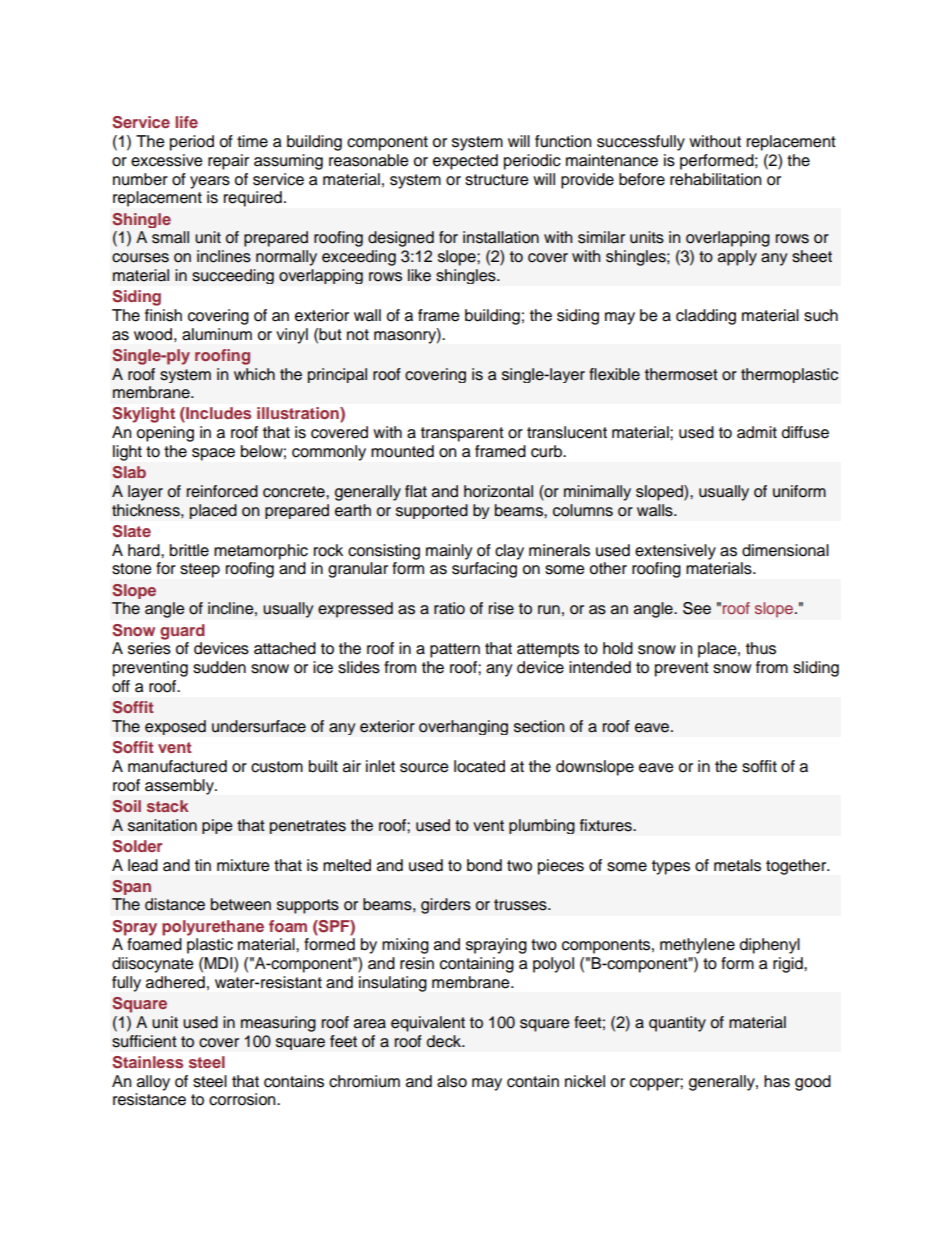 The width and height of the document is (952, 1233). What do you see at coordinates (432, 511) in the document?
I see `supported` at bounding box center [432, 511].
